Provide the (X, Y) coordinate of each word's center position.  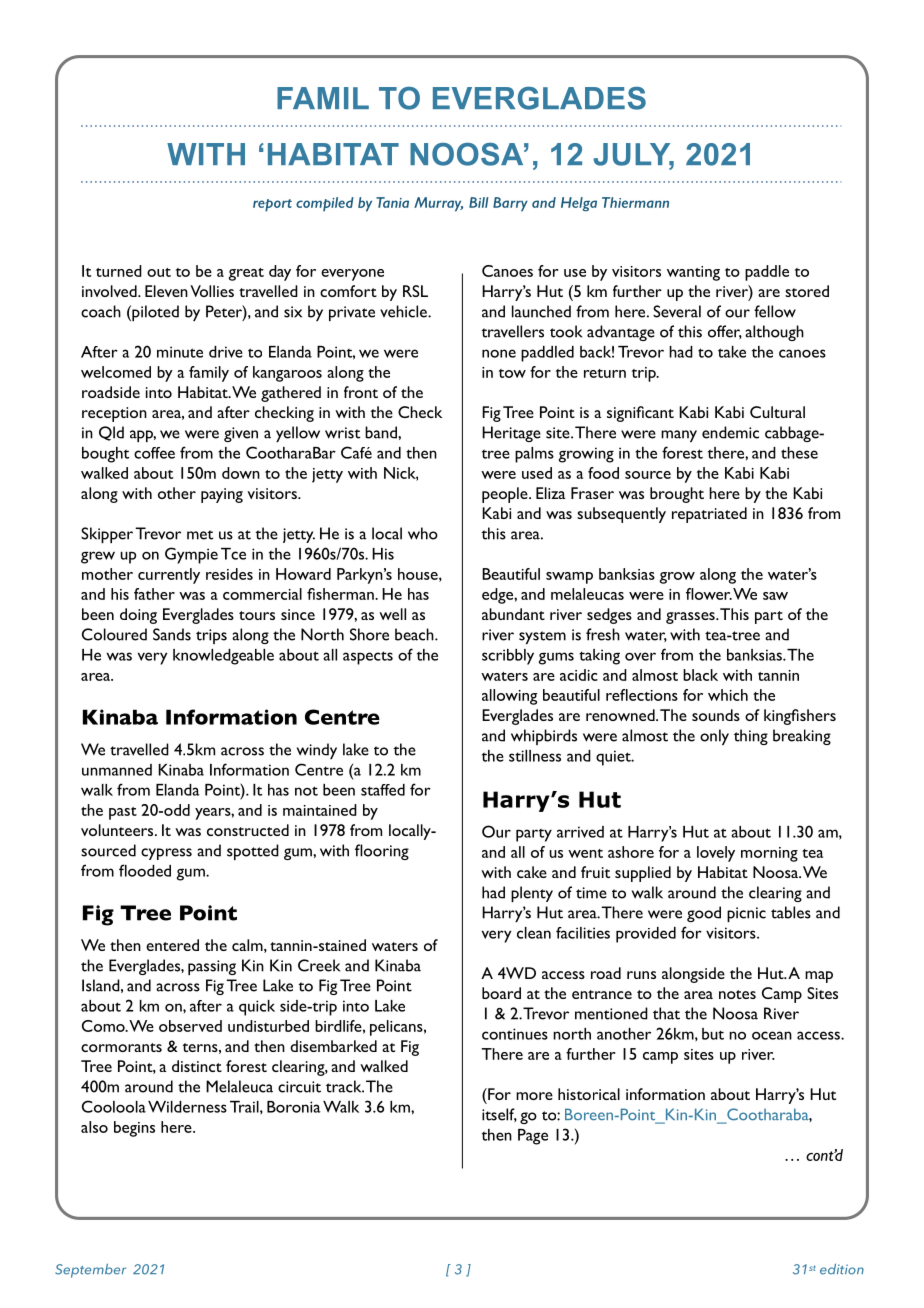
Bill (478, 202)
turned (119, 271)
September (90, 1271)
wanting (693, 273)
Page (533, 1137)
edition (842, 1269)
